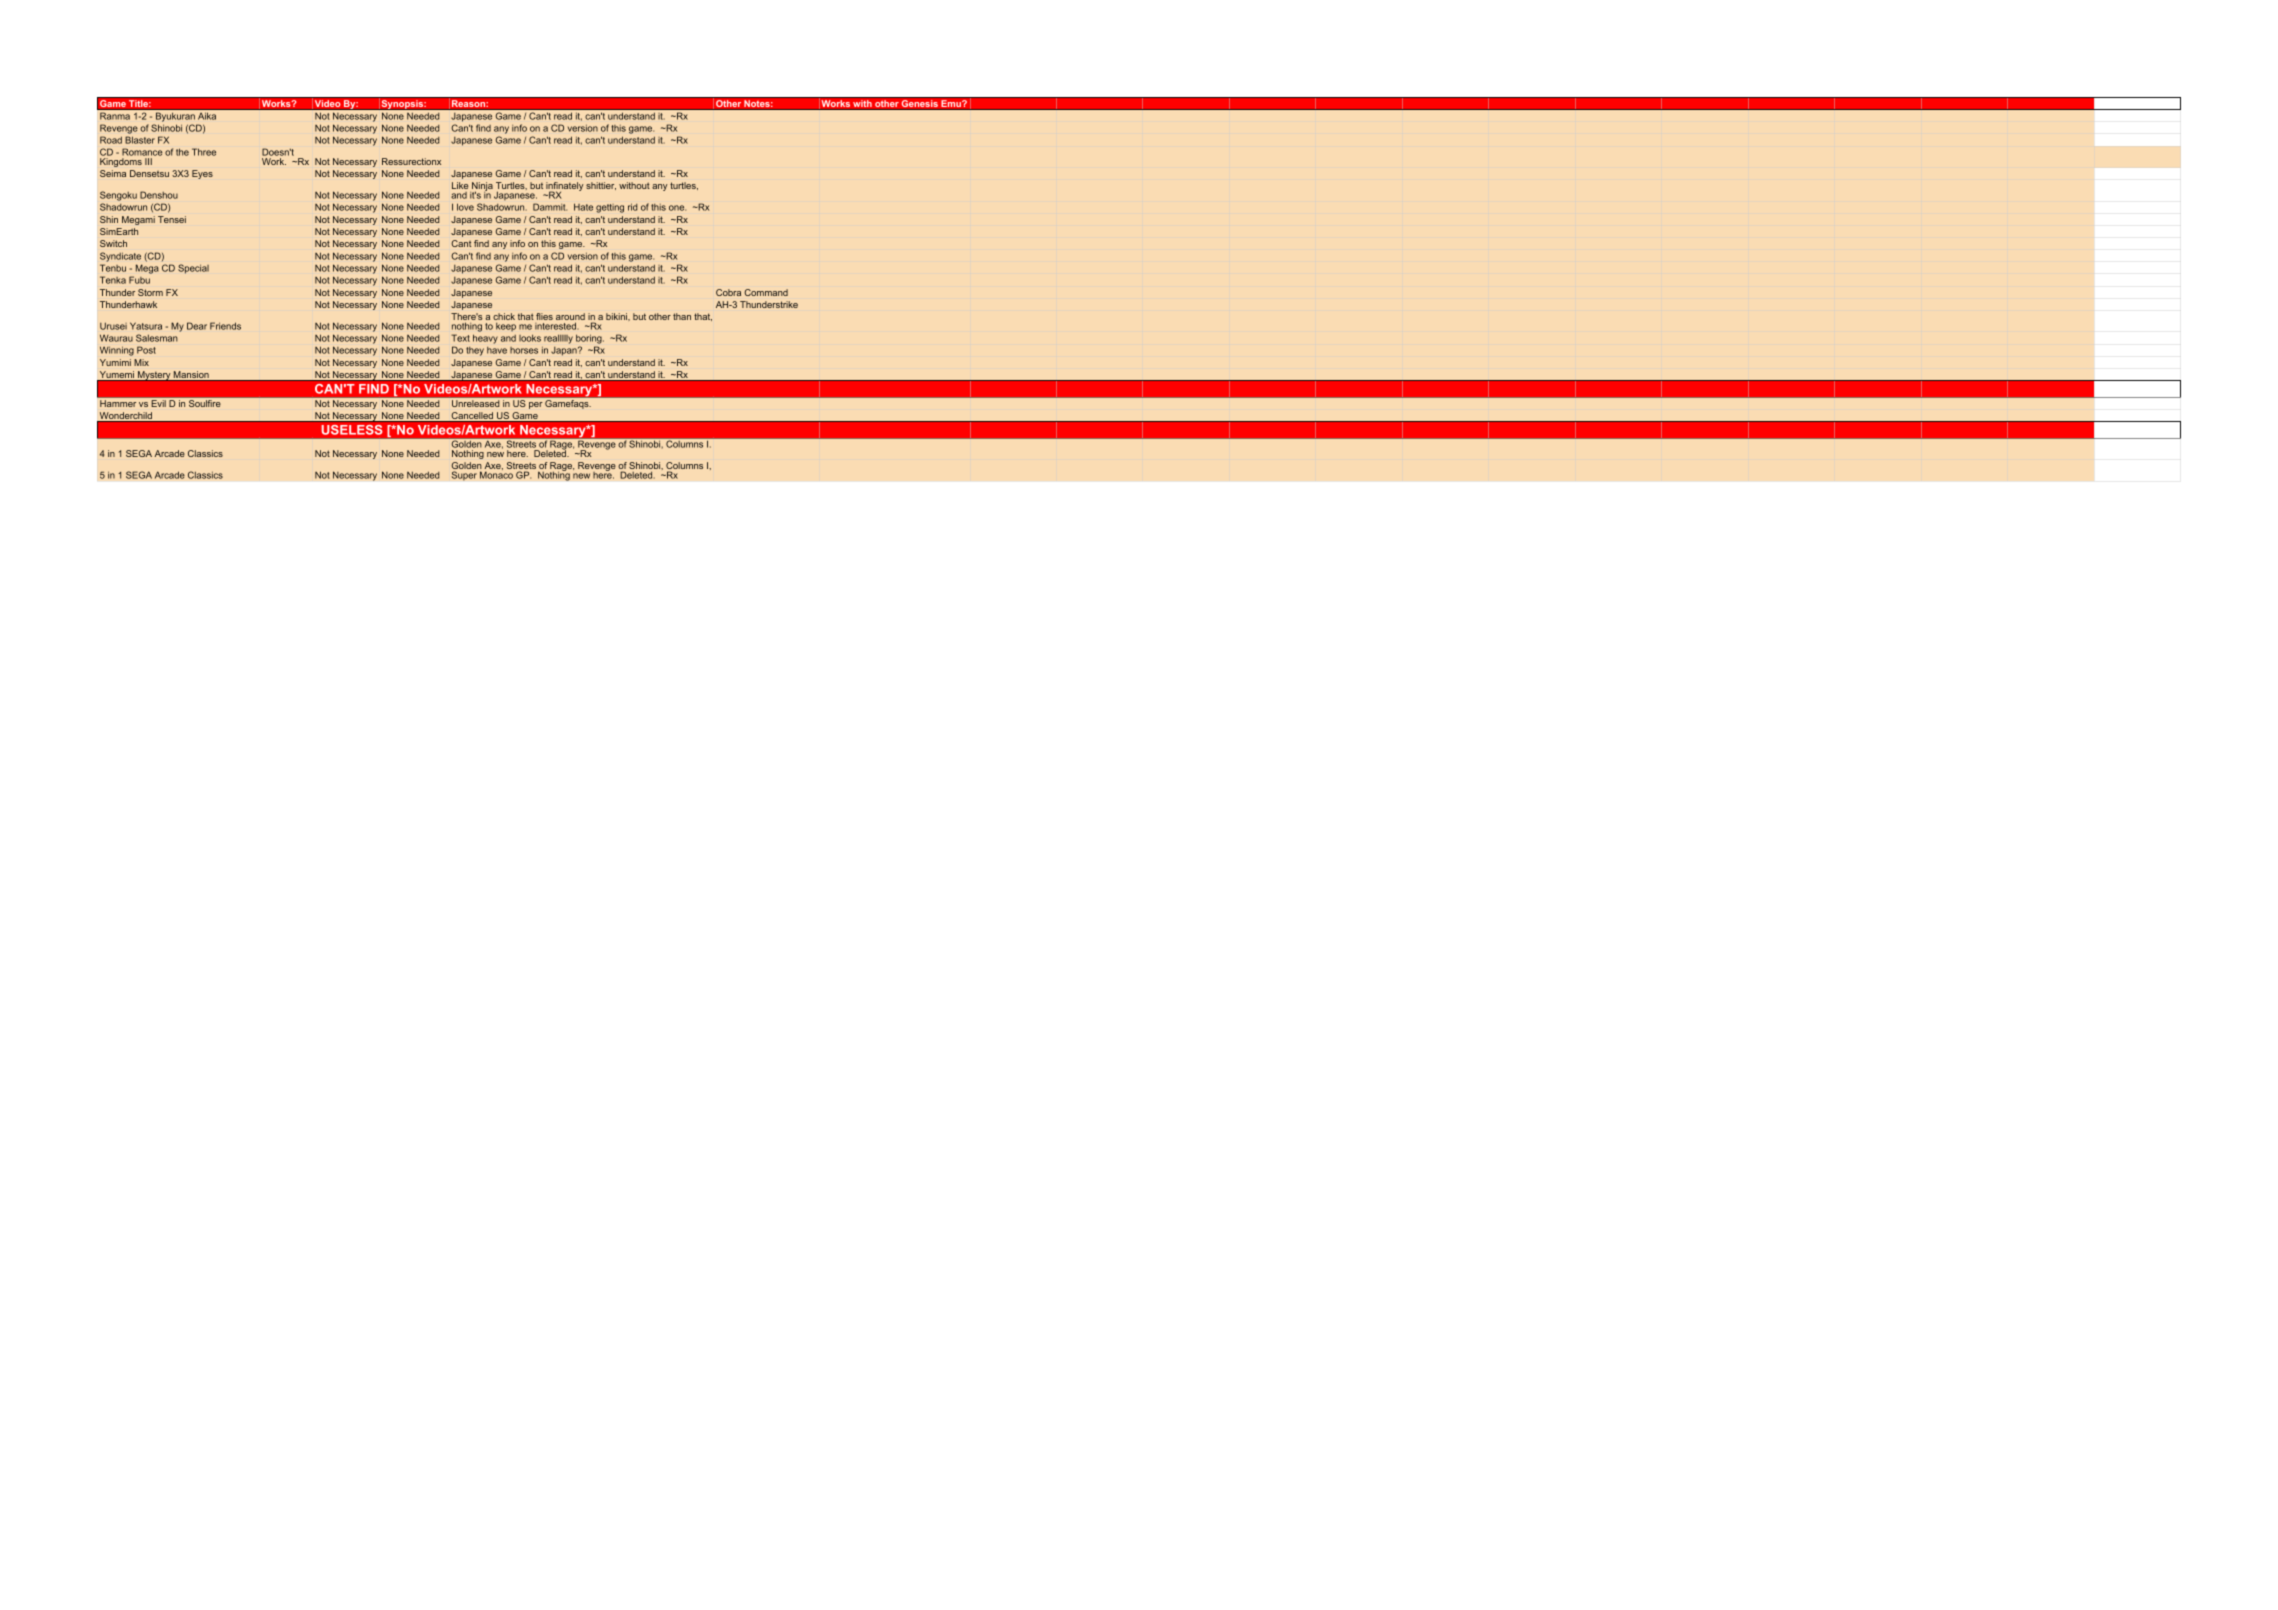 Image resolution: width=2278 pixels, height=1610 pixels. Describe the element at coordinates (475, 351) in the image. I see `they` at that location.
